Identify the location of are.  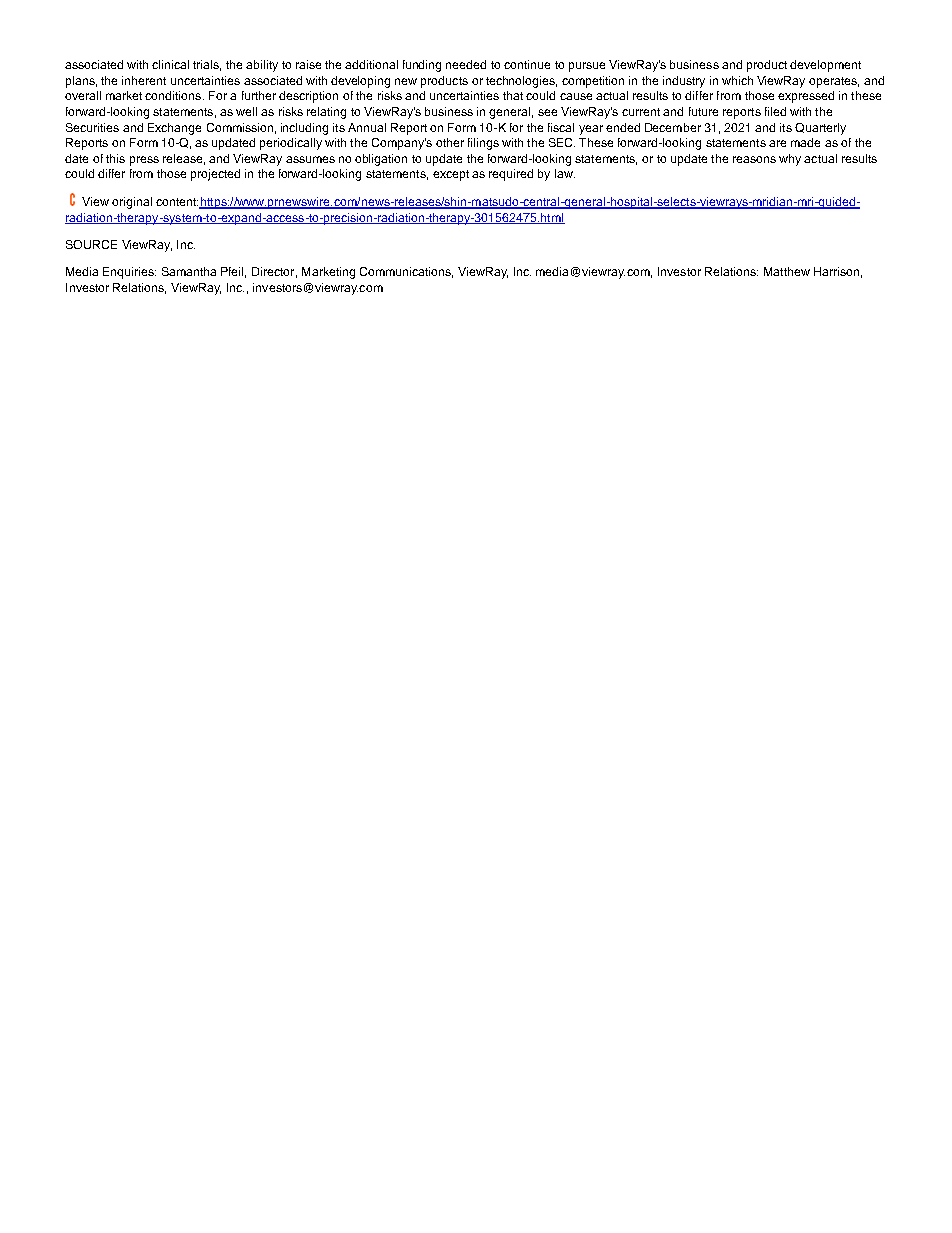
(777, 143).
